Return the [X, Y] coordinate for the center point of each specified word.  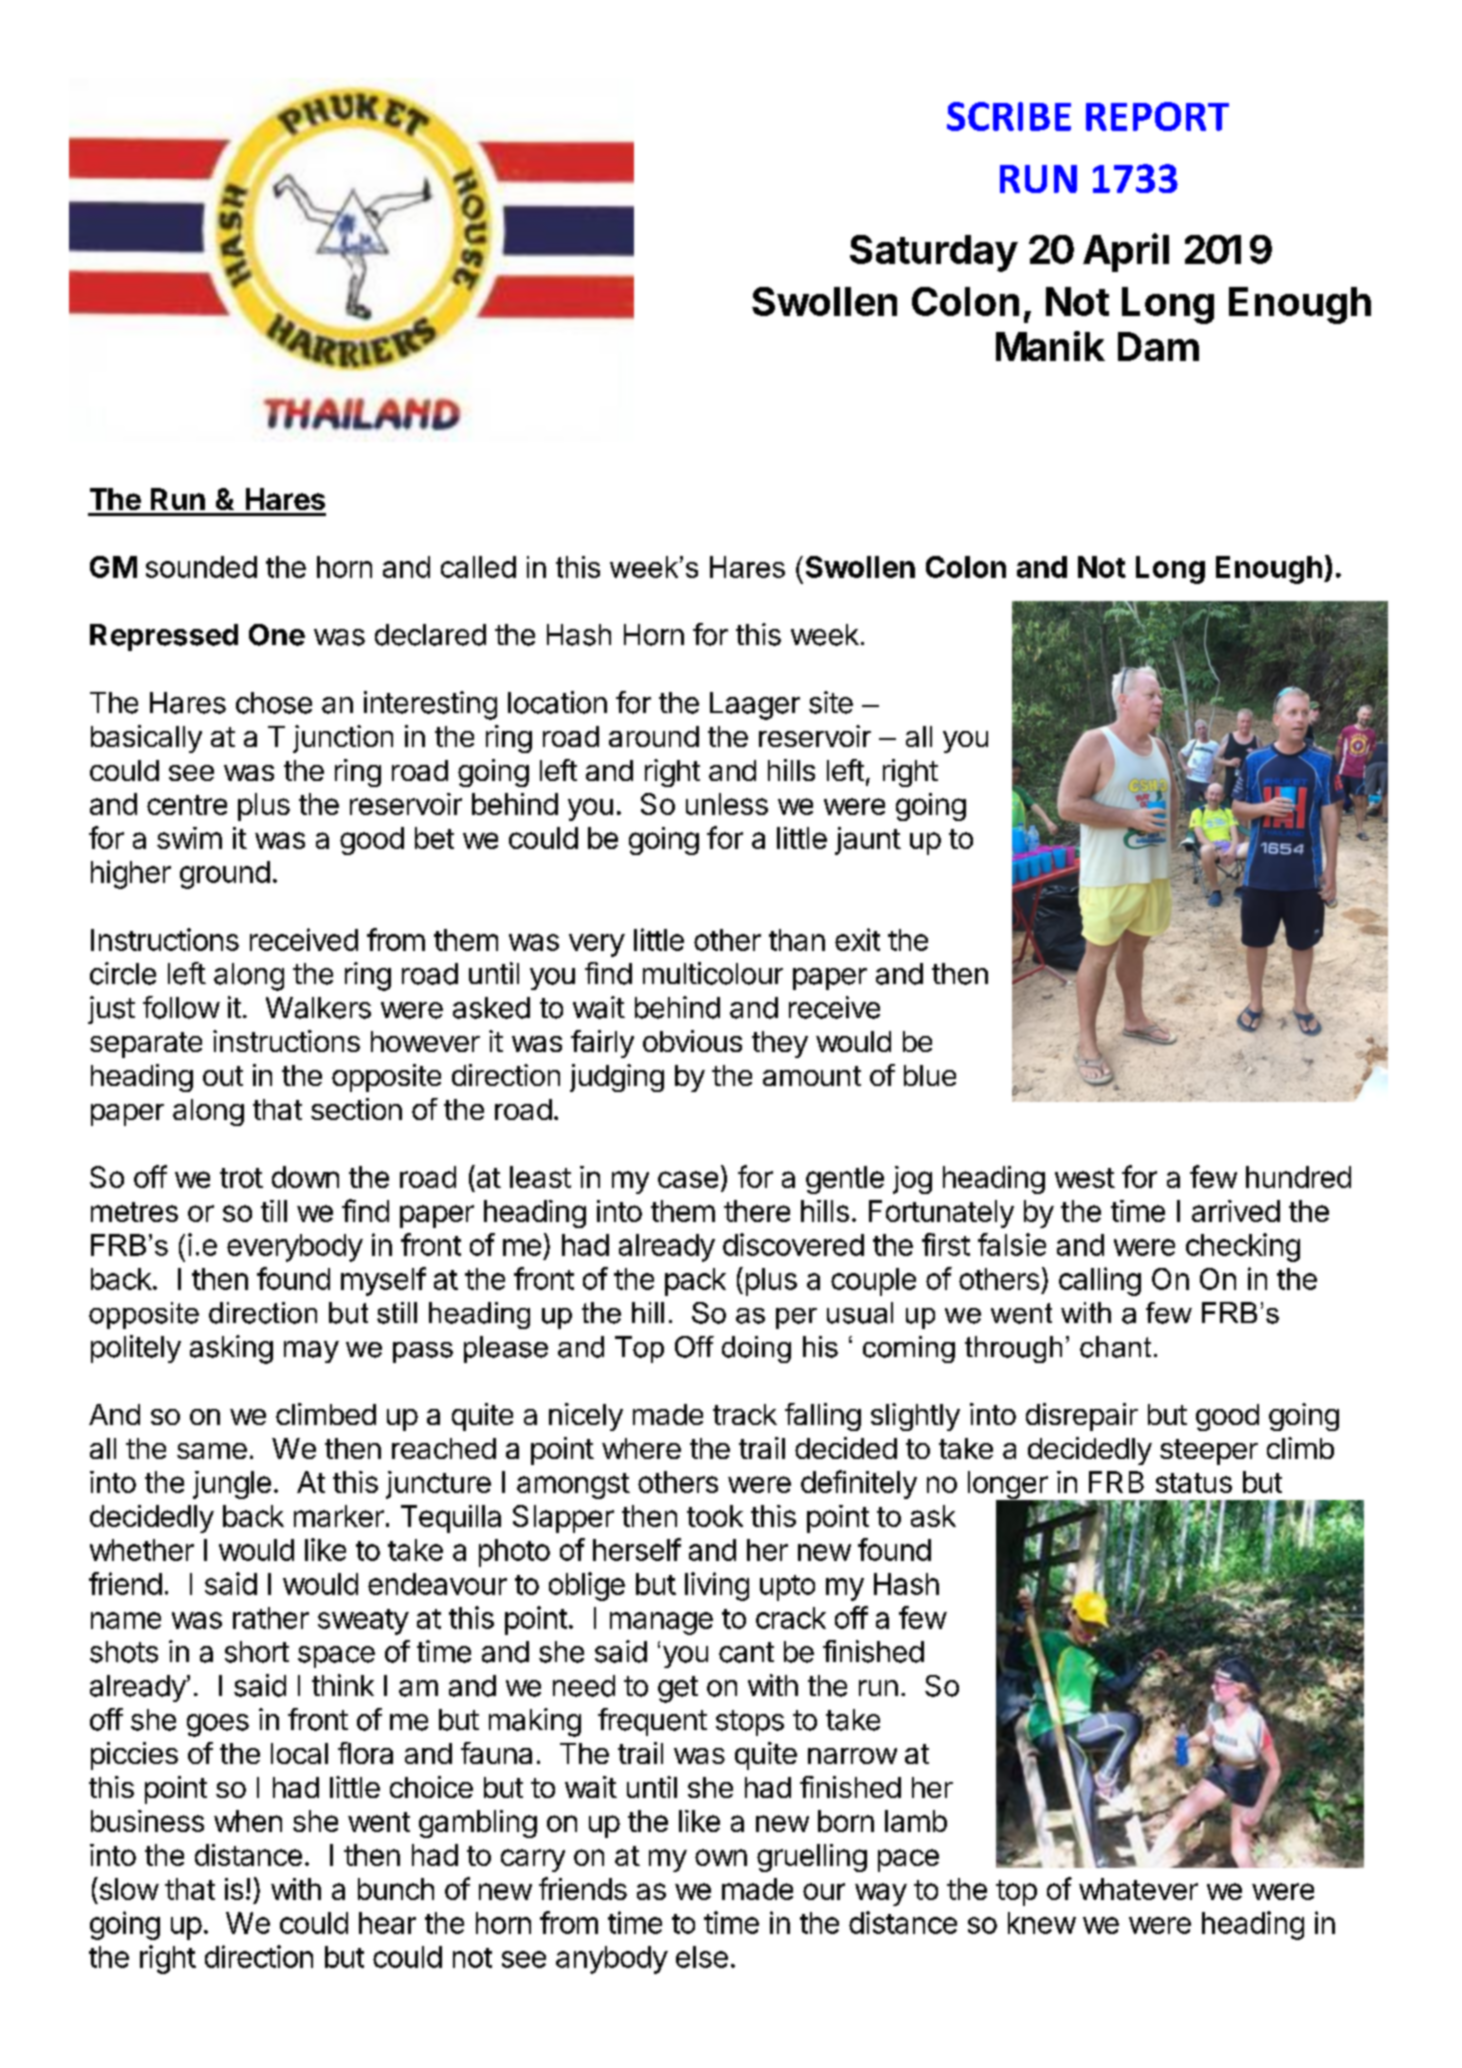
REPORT [1157, 116]
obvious [692, 1041]
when [248, 1821]
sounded [201, 567]
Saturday [934, 253]
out [223, 1076]
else [702, 1957]
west [1085, 1178]
